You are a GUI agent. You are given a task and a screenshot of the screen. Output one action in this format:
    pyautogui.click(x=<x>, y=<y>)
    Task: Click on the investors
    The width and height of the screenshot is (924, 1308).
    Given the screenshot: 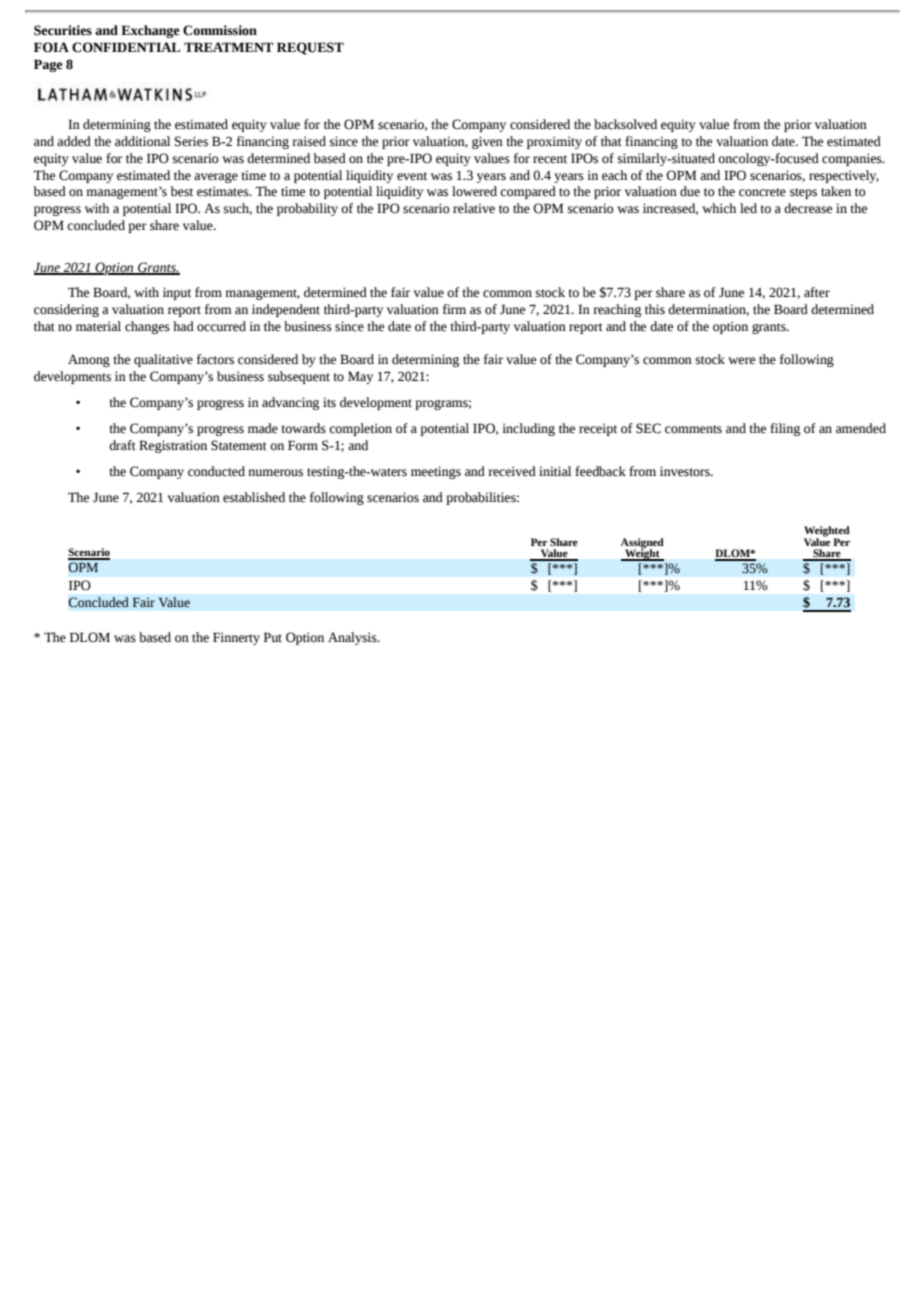 What is the action you would take?
    pyautogui.click(x=686, y=471)
